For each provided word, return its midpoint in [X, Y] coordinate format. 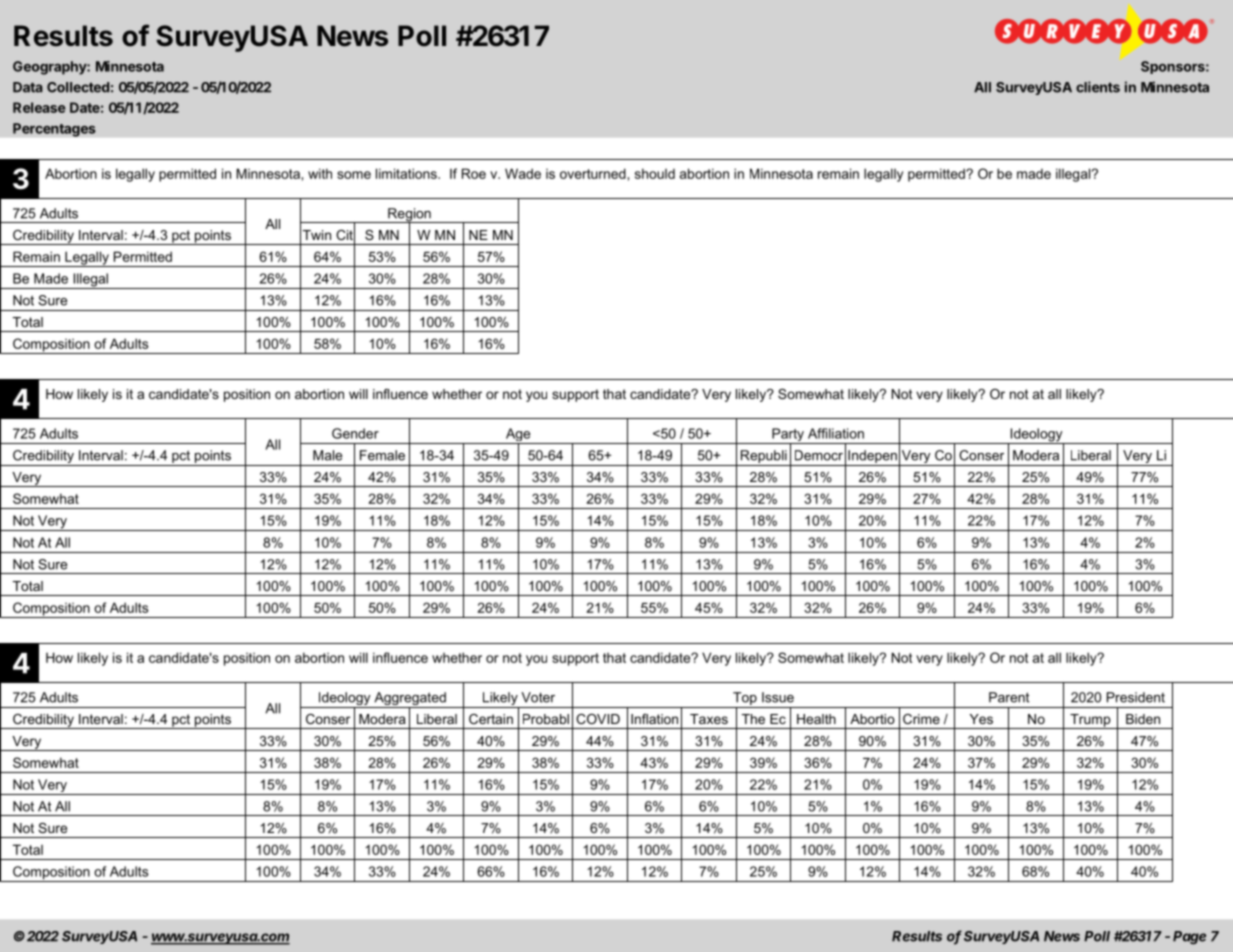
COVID [598, 719]
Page [1189, 937]
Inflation [654, 719]
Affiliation [836, 433]
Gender [355, 433]
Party [788, 436]
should [655, 173]
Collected [78, 87]
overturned [593, 173]
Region [409, 216]
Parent [1009, 697]
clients [1098, 87]
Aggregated [410, 700]
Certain [491, 719]
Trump [1090, 721]
